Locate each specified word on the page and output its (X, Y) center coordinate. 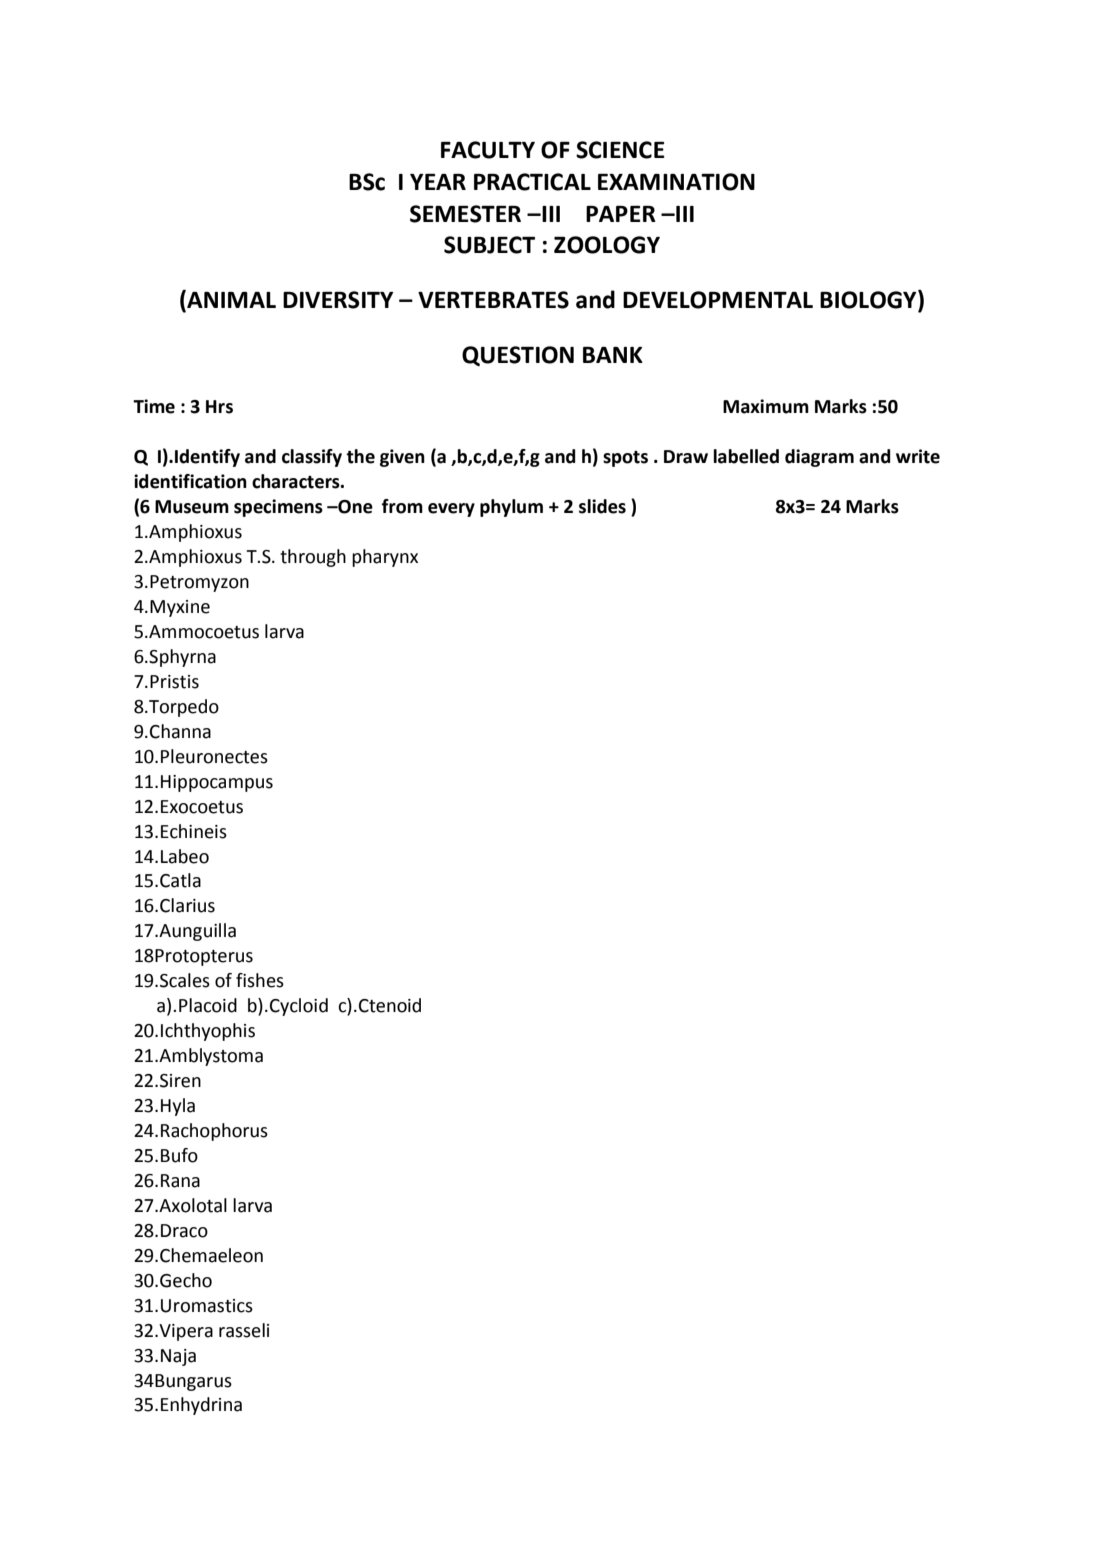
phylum (511, 508)
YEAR (438, 182)
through (313, 558)
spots (625, 459)
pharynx (385, 558)
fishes (260, 980)
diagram (819, 458)
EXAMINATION (676, 182)
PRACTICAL (532, 182)
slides (602, 506)
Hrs (219, 407)
